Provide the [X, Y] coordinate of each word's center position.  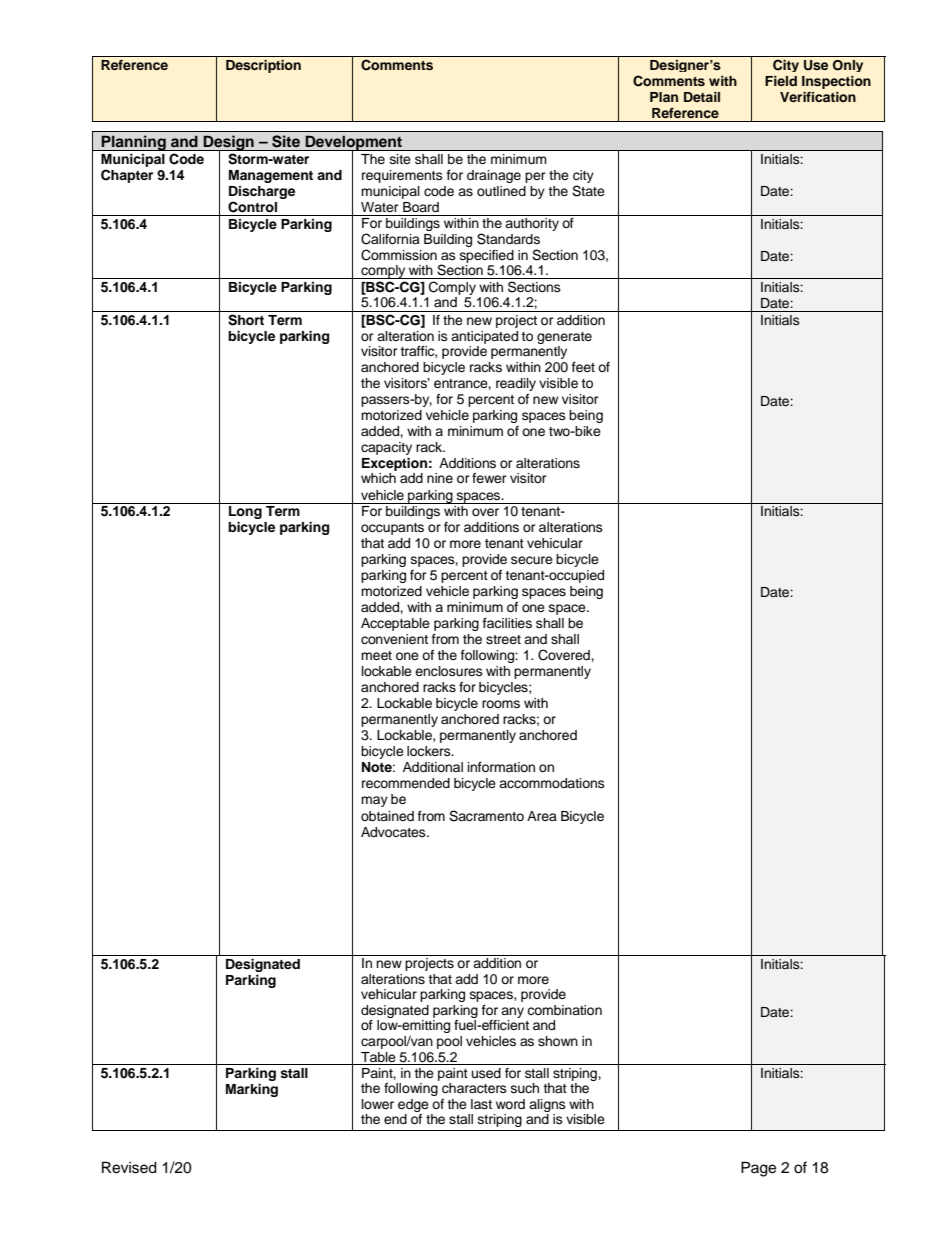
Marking [252, 1090]
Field [781, 81]
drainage [494, 176]
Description [263, 66]
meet [376, 655]
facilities [507, 623]
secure [532, 560]
